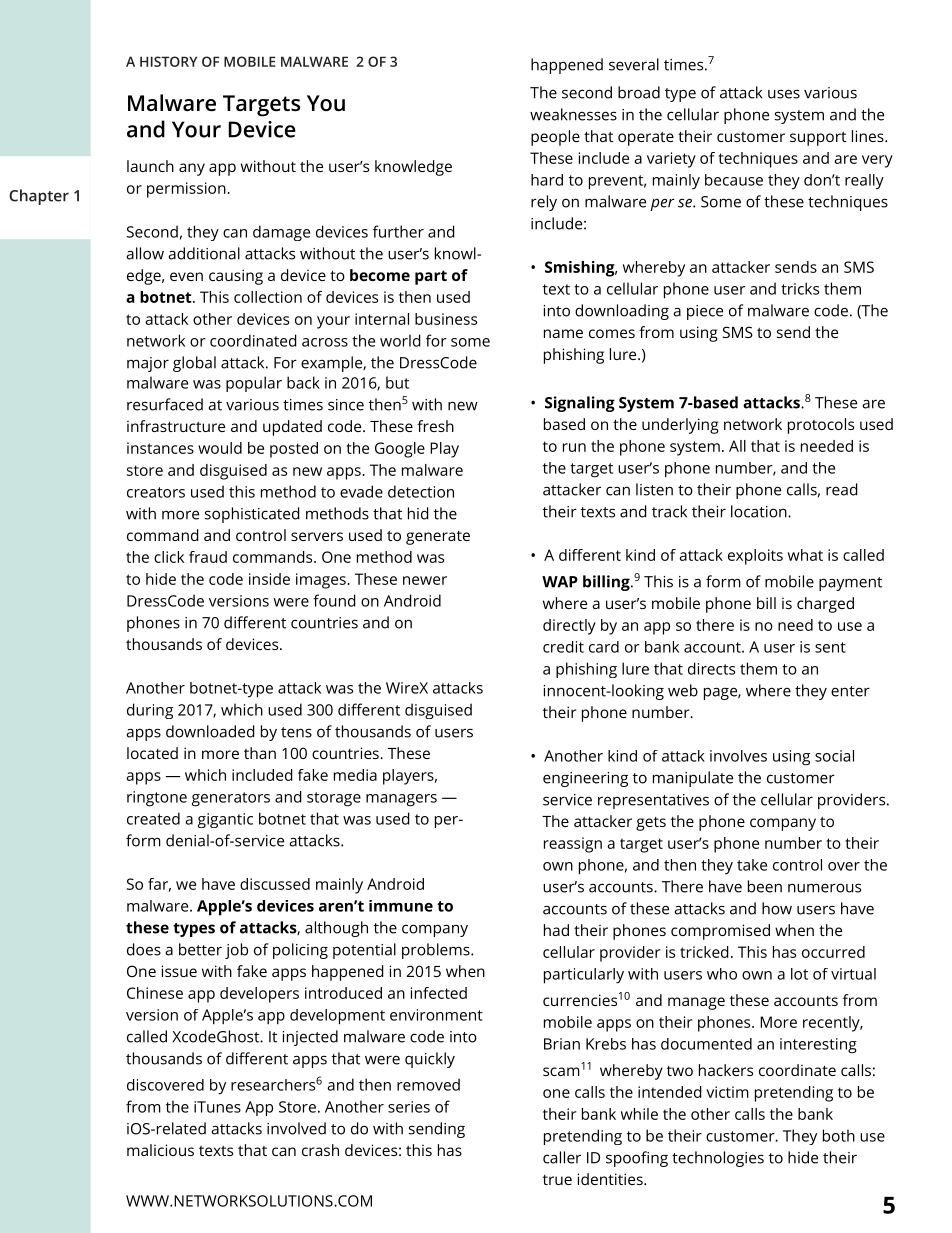  I want to click on ringtone, so click(157, 799).
